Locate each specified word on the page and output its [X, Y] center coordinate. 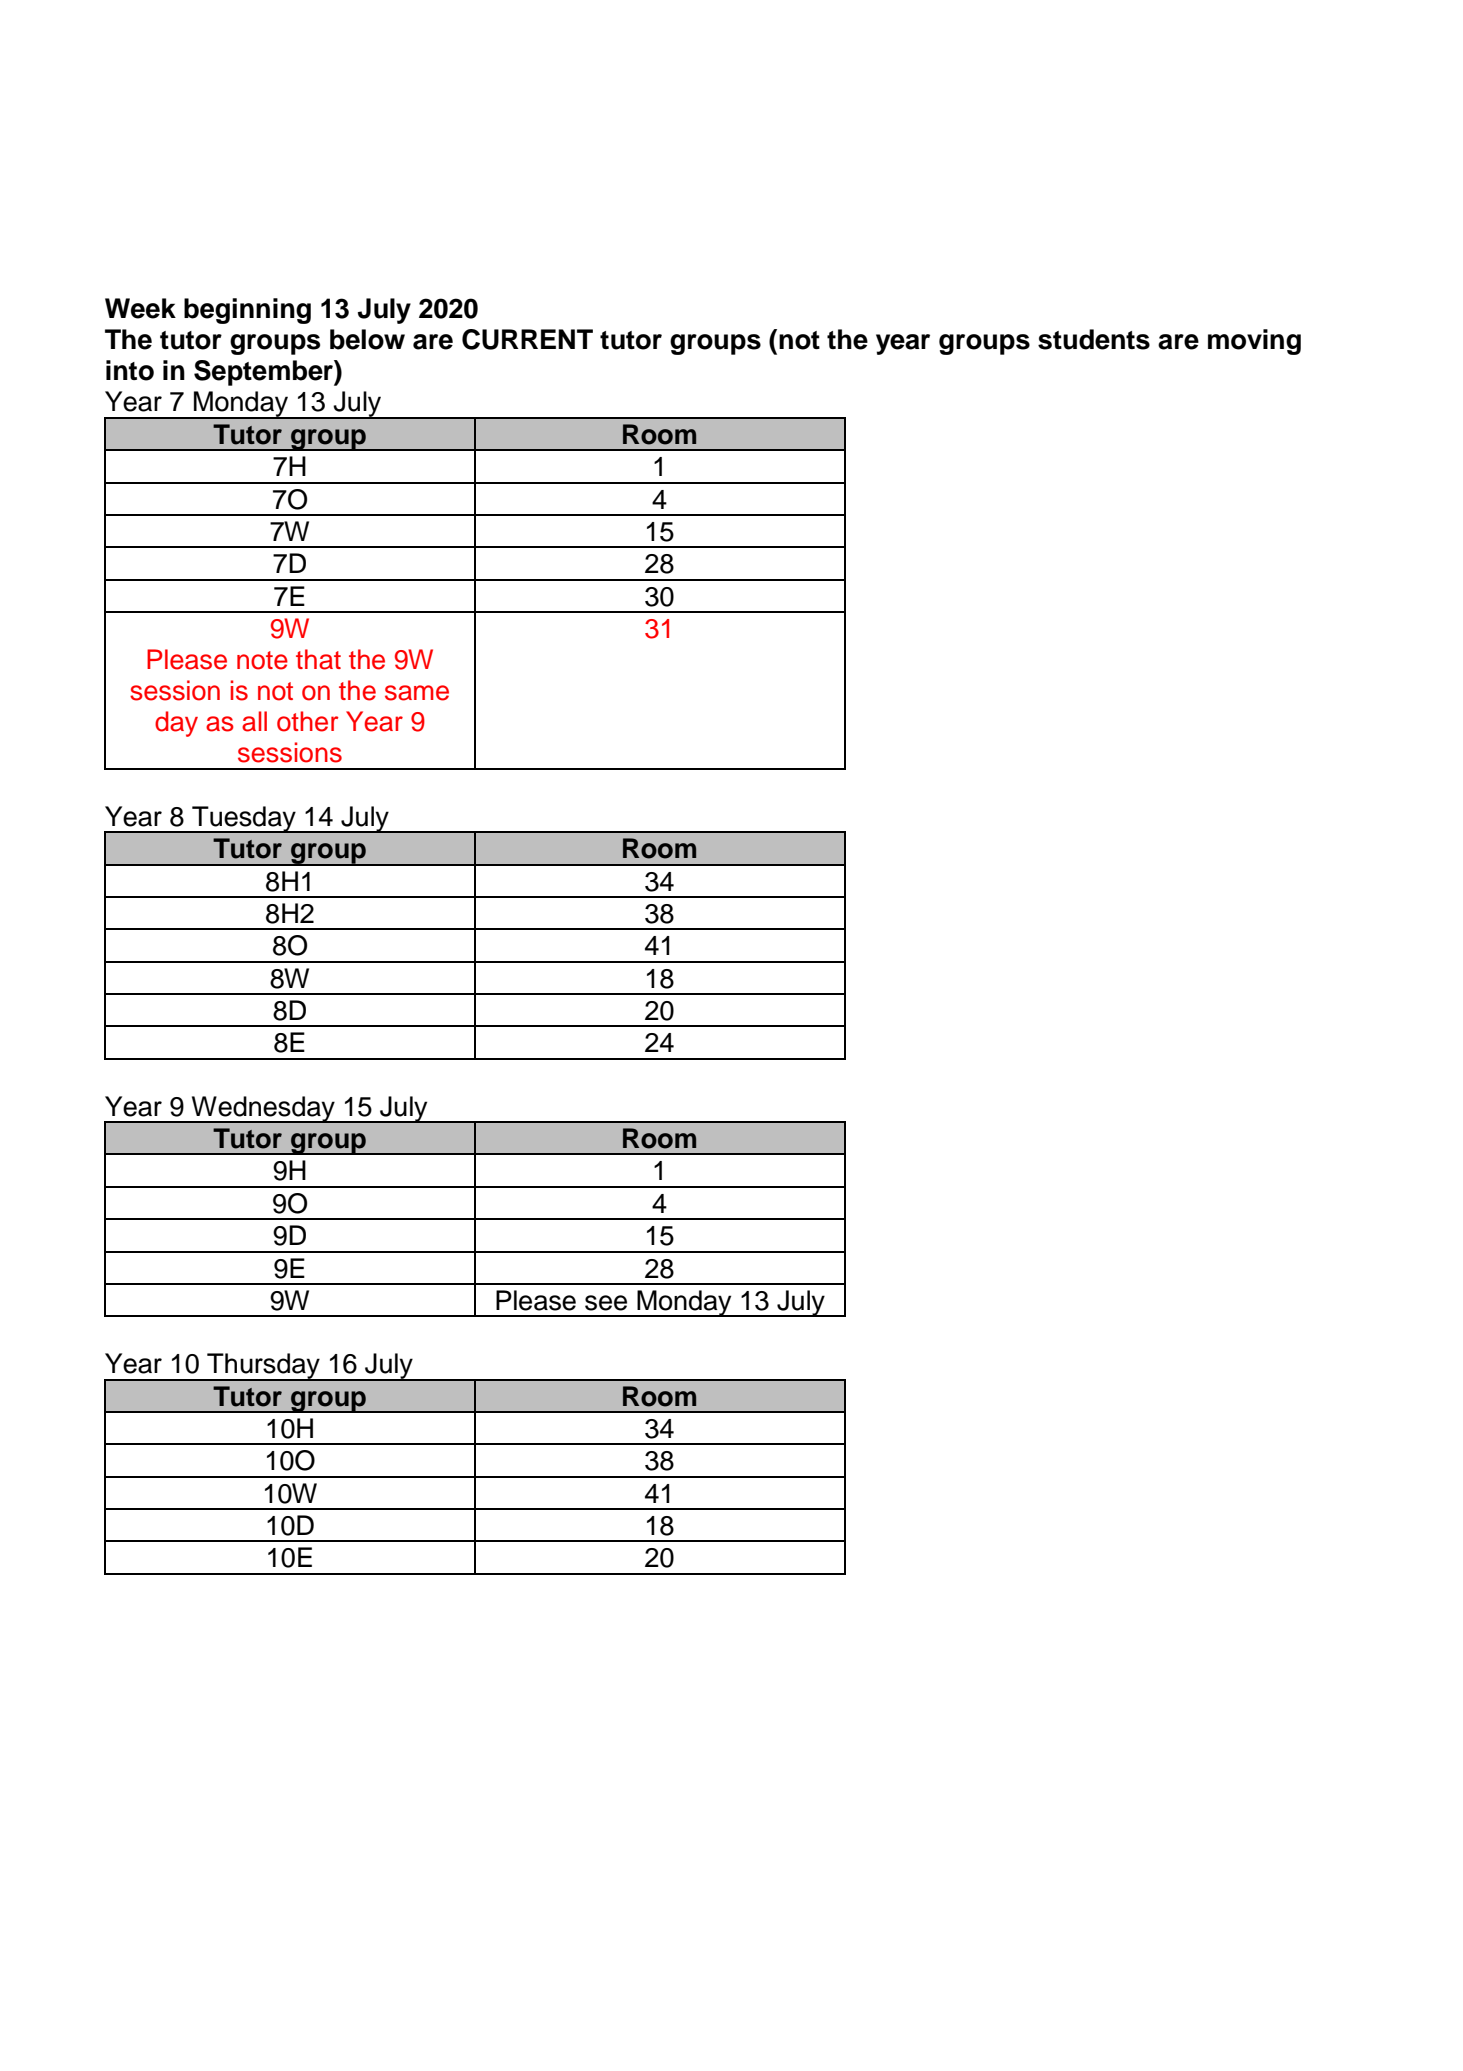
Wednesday [263, 1109]
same [417, 693]
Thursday [263, 1367]
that [318, 659]
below [367, 339]
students [1094, 339]
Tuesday [244, 819]
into [130, 370]
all [254, 721]
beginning [247, 311]
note [262, 660]
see [606, 1303]
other [308, 721]
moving [1254, 342]
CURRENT [527, 339]
